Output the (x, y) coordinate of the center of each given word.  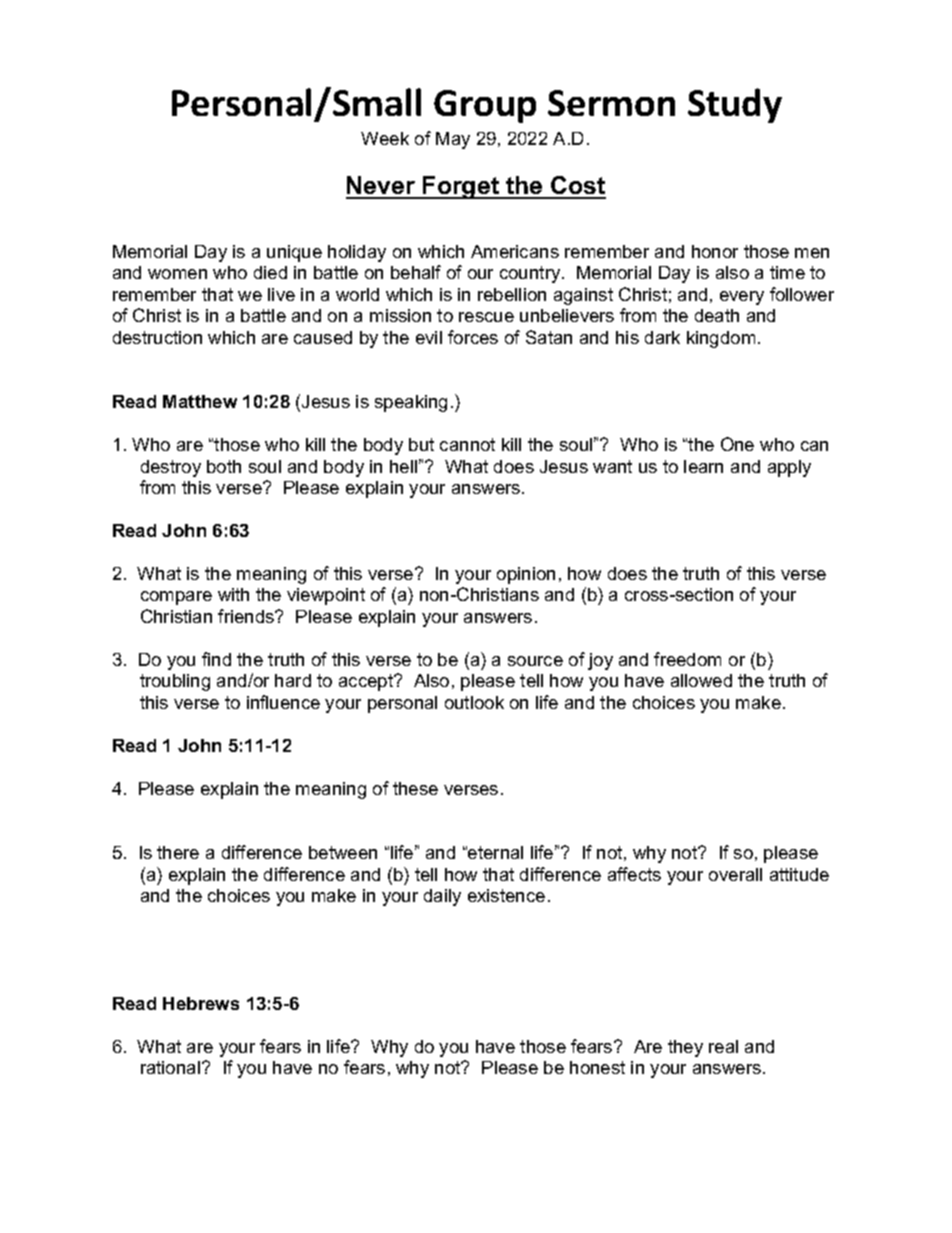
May (453, 140)
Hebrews (201, 1003)
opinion (526, 575)
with (233, 594)
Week (385, 138)
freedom (687, 659)
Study (735, 105)
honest (597, 1067)
